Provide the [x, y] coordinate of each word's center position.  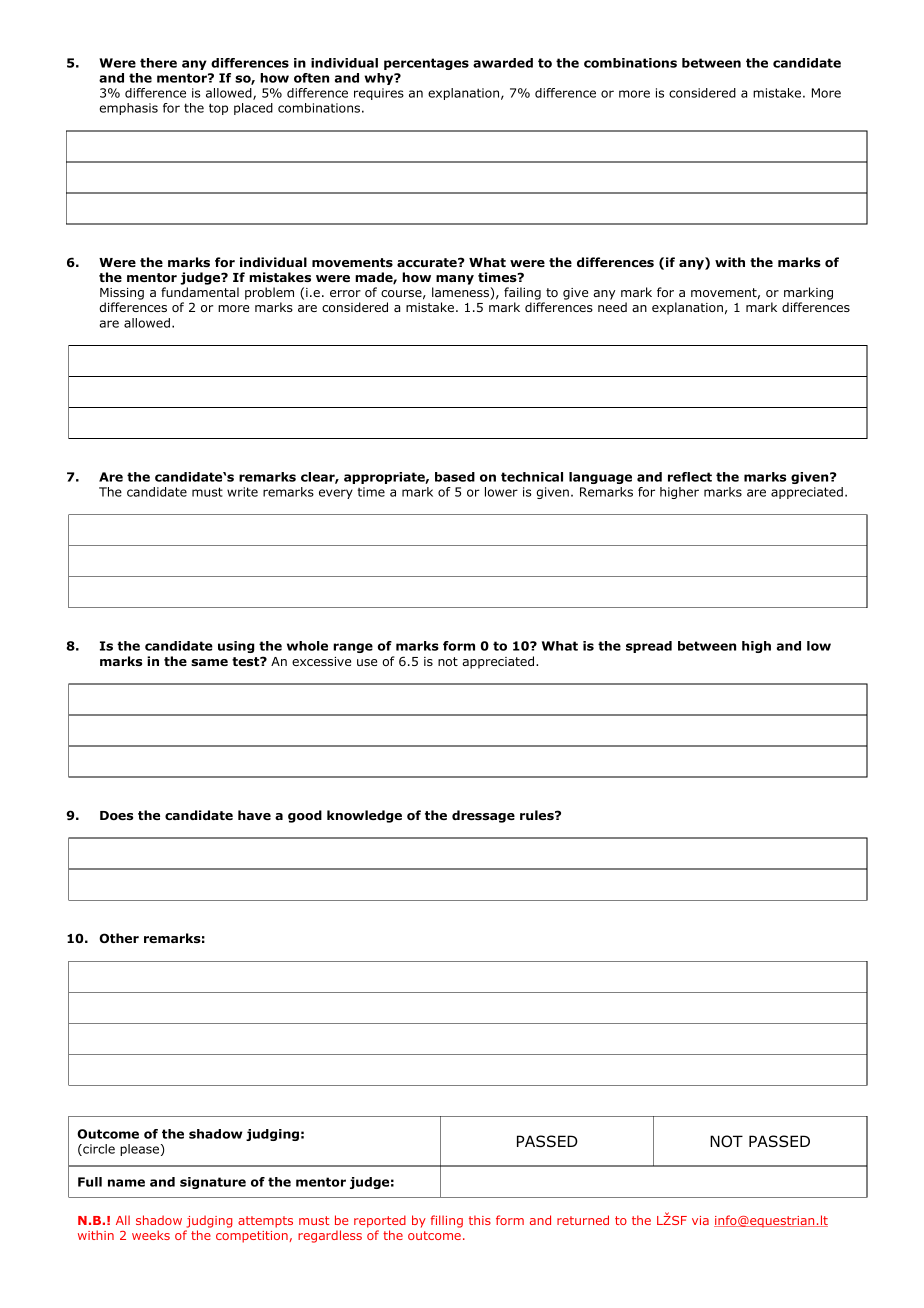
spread [649, 647]
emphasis [128, 109]
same [209, 662]
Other [119, 938]
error [345, 293]
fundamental [200, 292]
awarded [503, 63]
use [367, 662]
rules [538, 815]
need [612, 307]
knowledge [364, 816]
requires [379, 94]
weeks [151, 1235]
